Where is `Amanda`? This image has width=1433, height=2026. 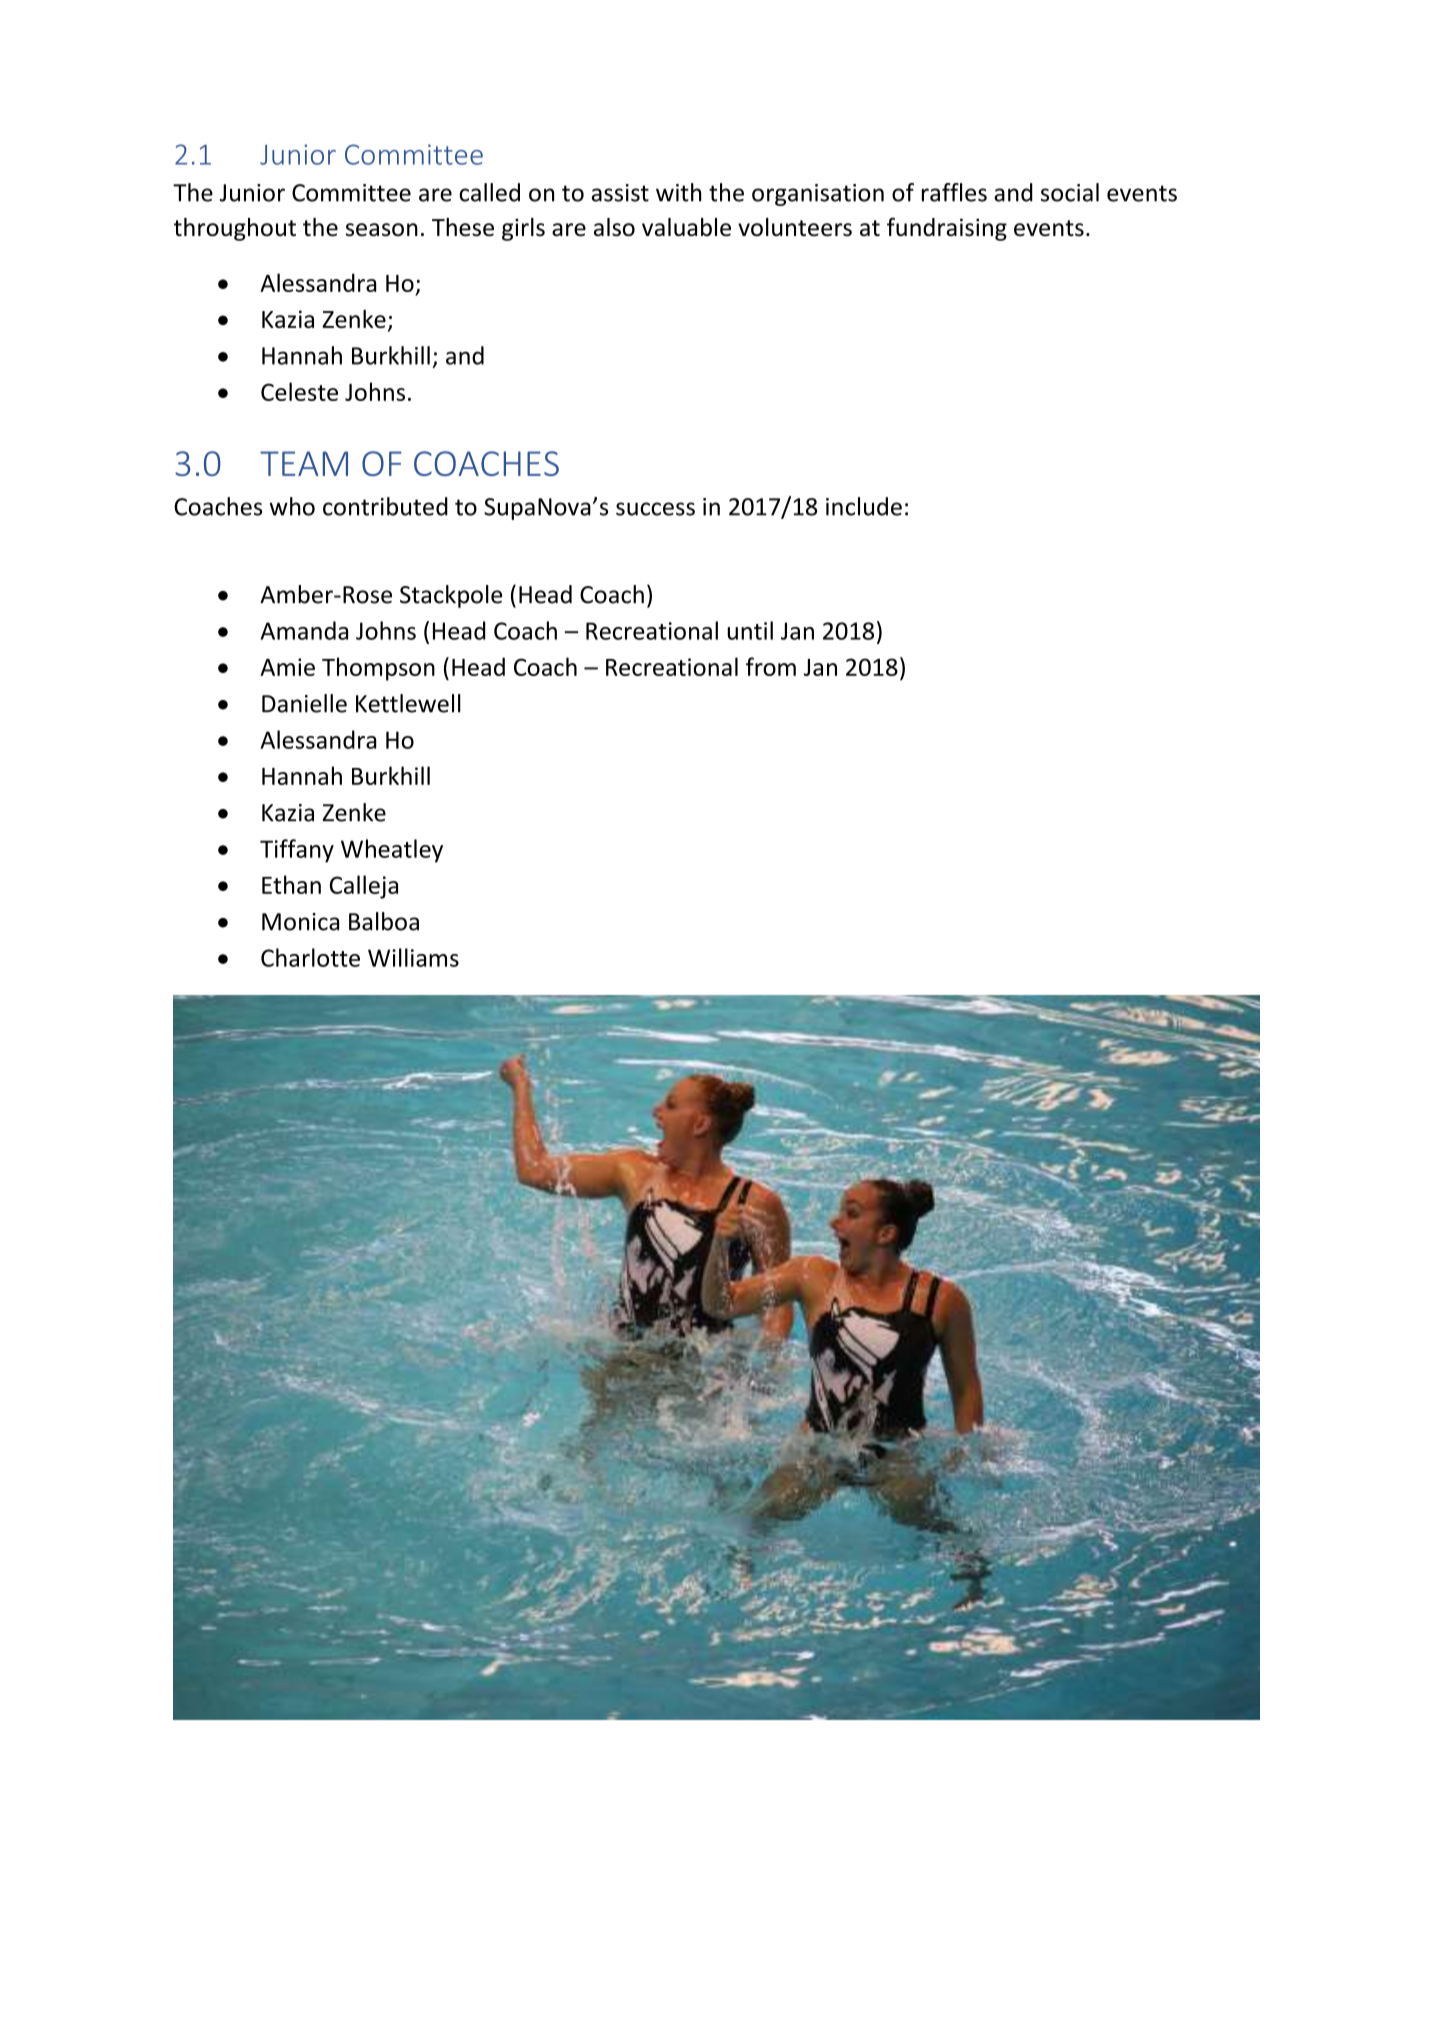 Amanda is located at coordinates (304, 630).
